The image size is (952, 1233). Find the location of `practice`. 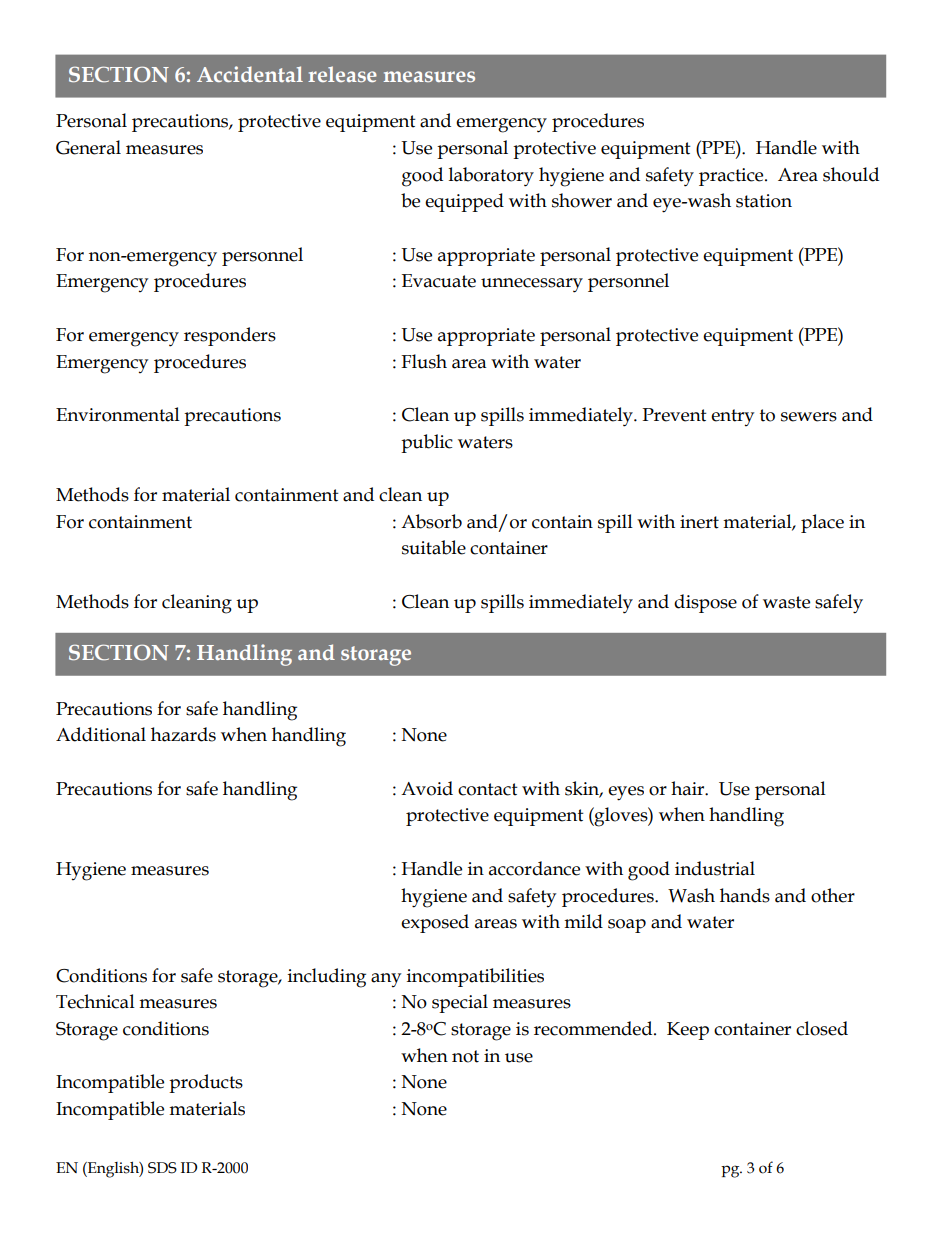

practice is located at coordinates (732, 177).
